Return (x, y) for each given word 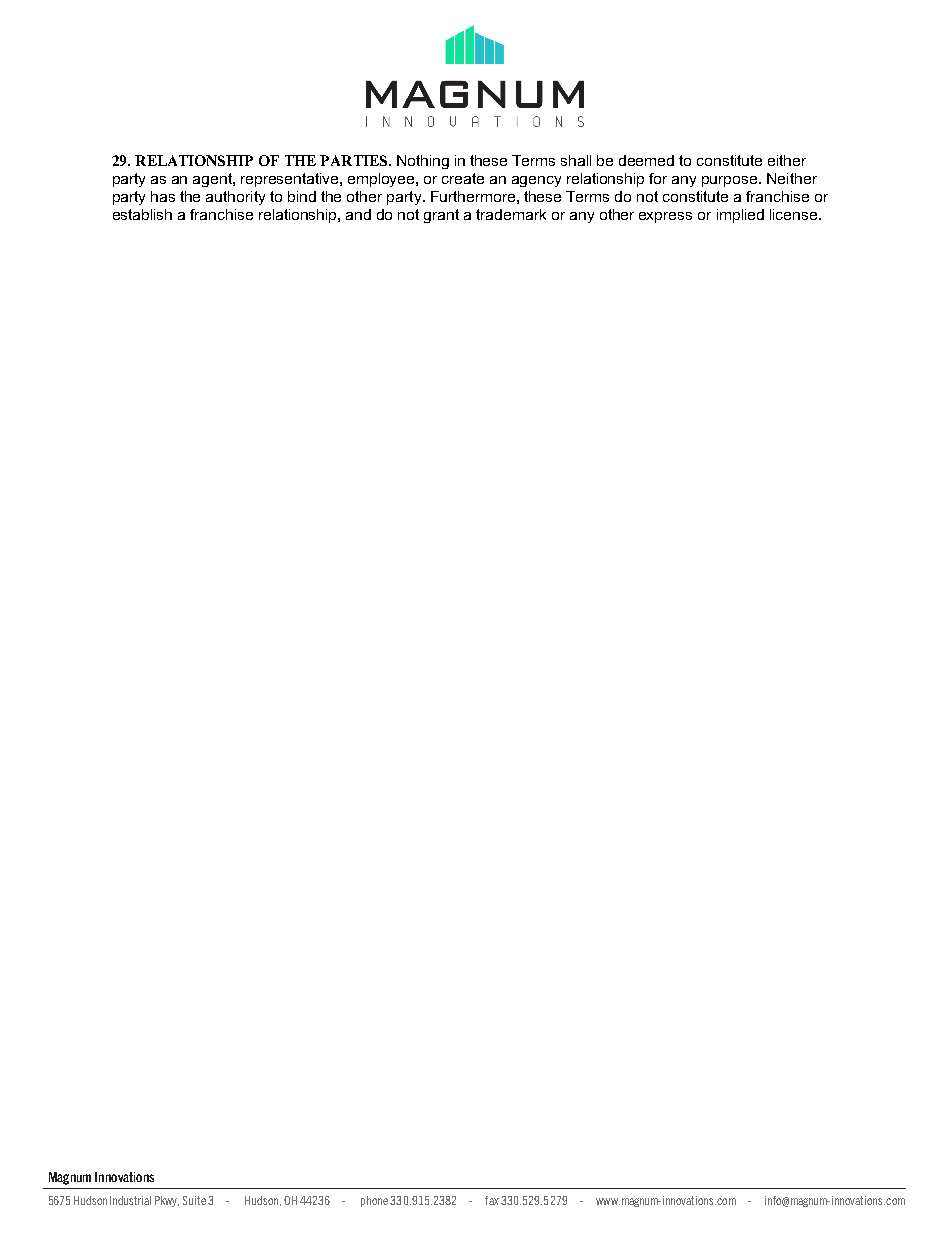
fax (492, 1200)
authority (235, 198)
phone (374, 1201)
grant (441, 216)
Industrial (130, 1200)
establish (142, 214)
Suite (194, 1200)
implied (740, 216)
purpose (731, 181)
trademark (511, 214)
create (463, 178)
